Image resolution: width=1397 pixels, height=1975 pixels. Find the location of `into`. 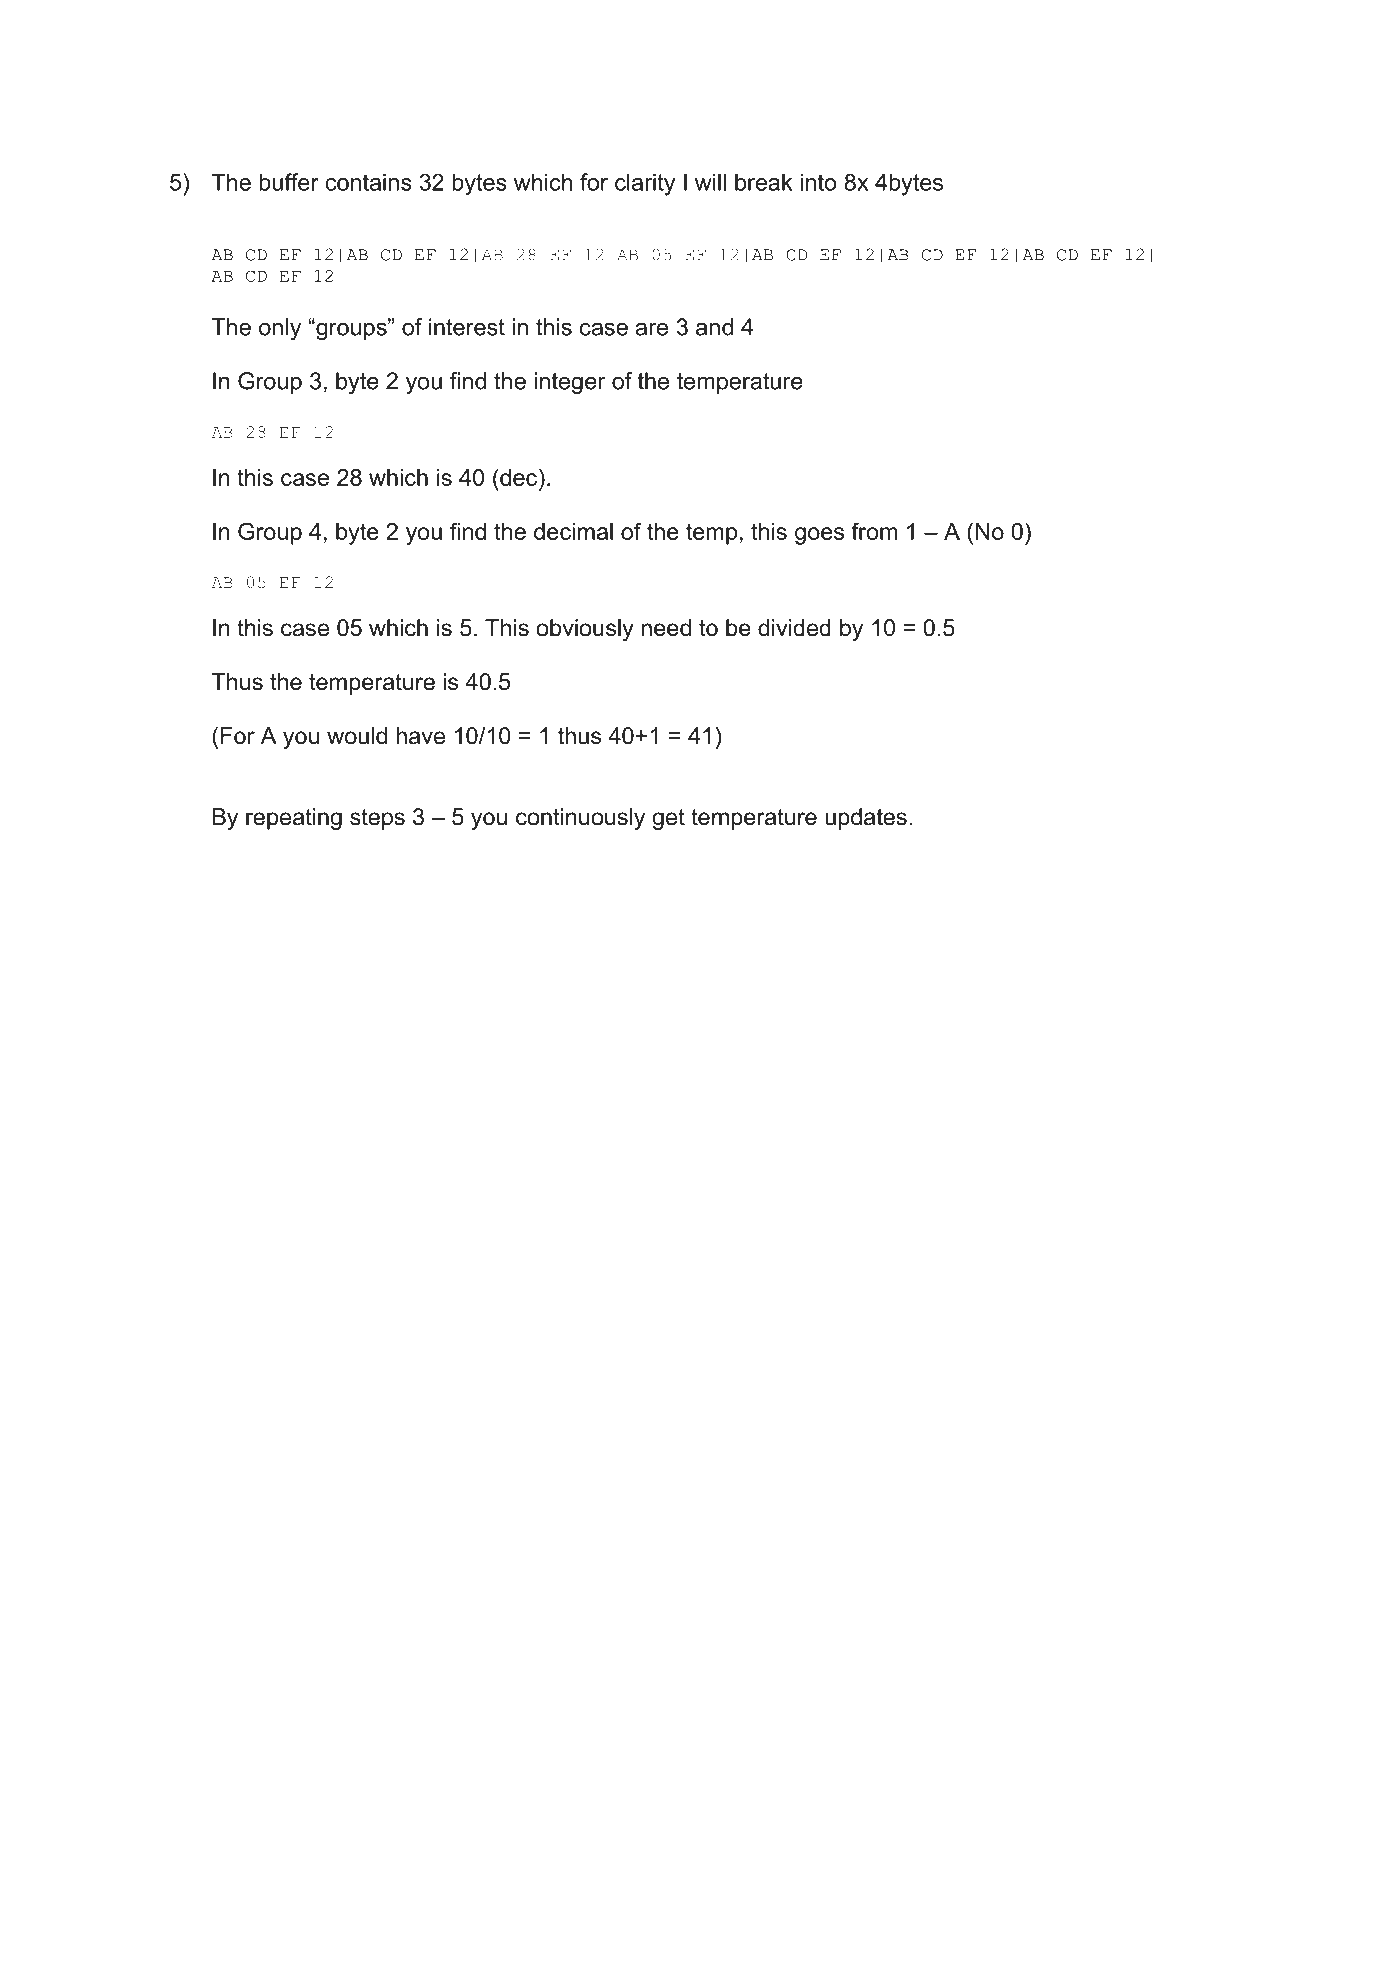

into is located at coordinates (818, 182).
